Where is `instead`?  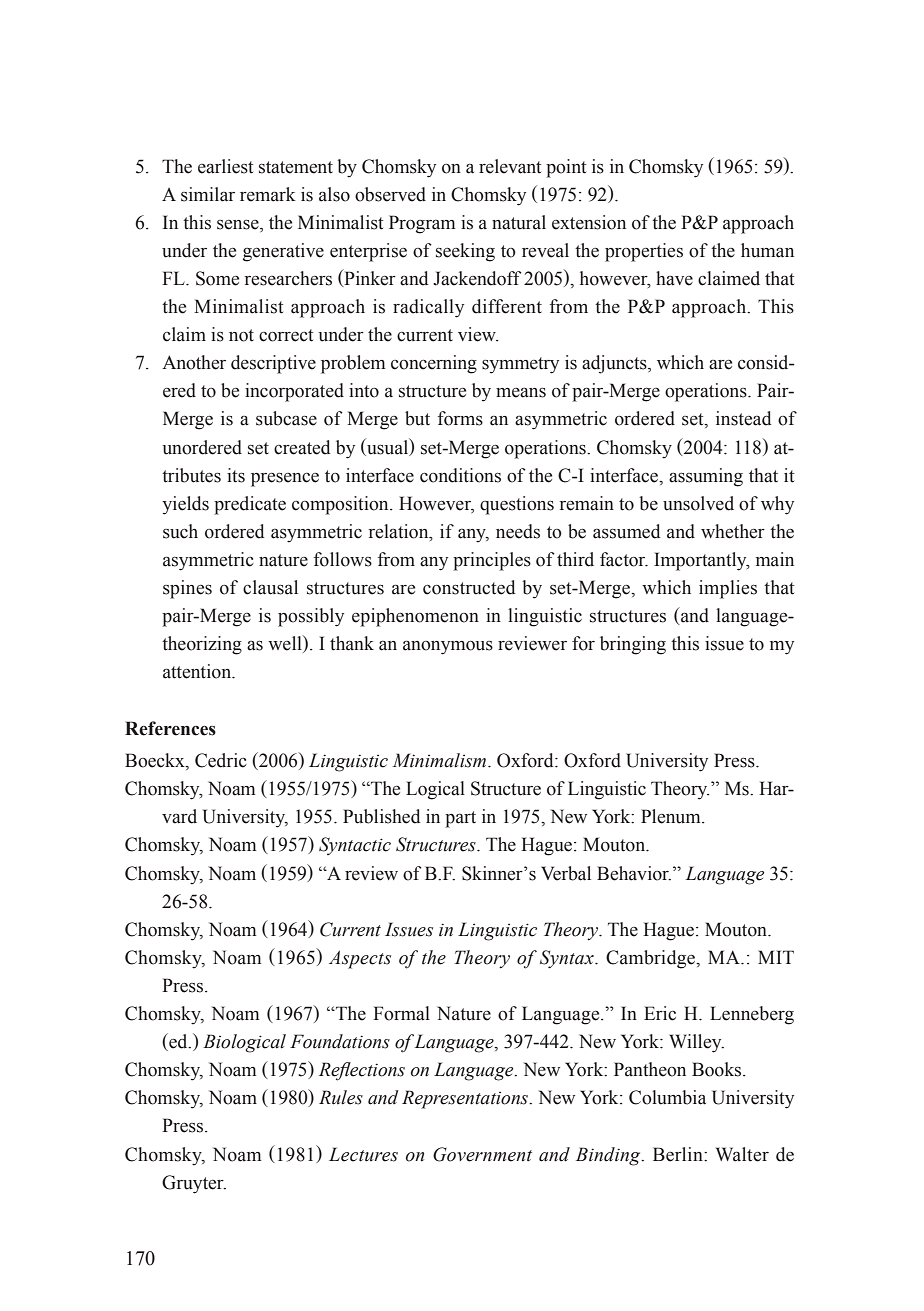
instead is located at coordinates (744, 418).
